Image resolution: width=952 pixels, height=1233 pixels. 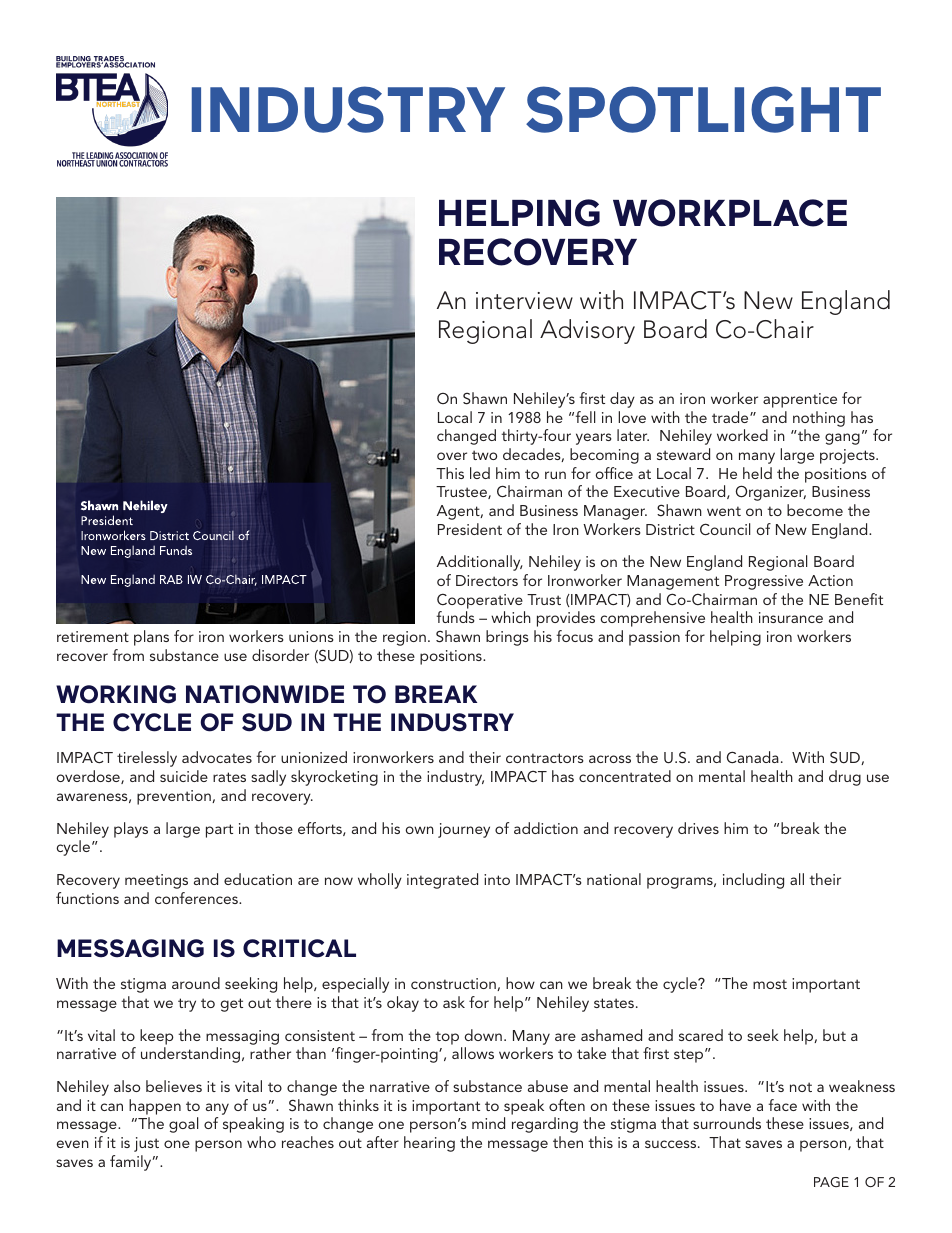 What do you see at coordinates (524, 301) in the page?
I see `interview` at bounding box center [524, 301].
